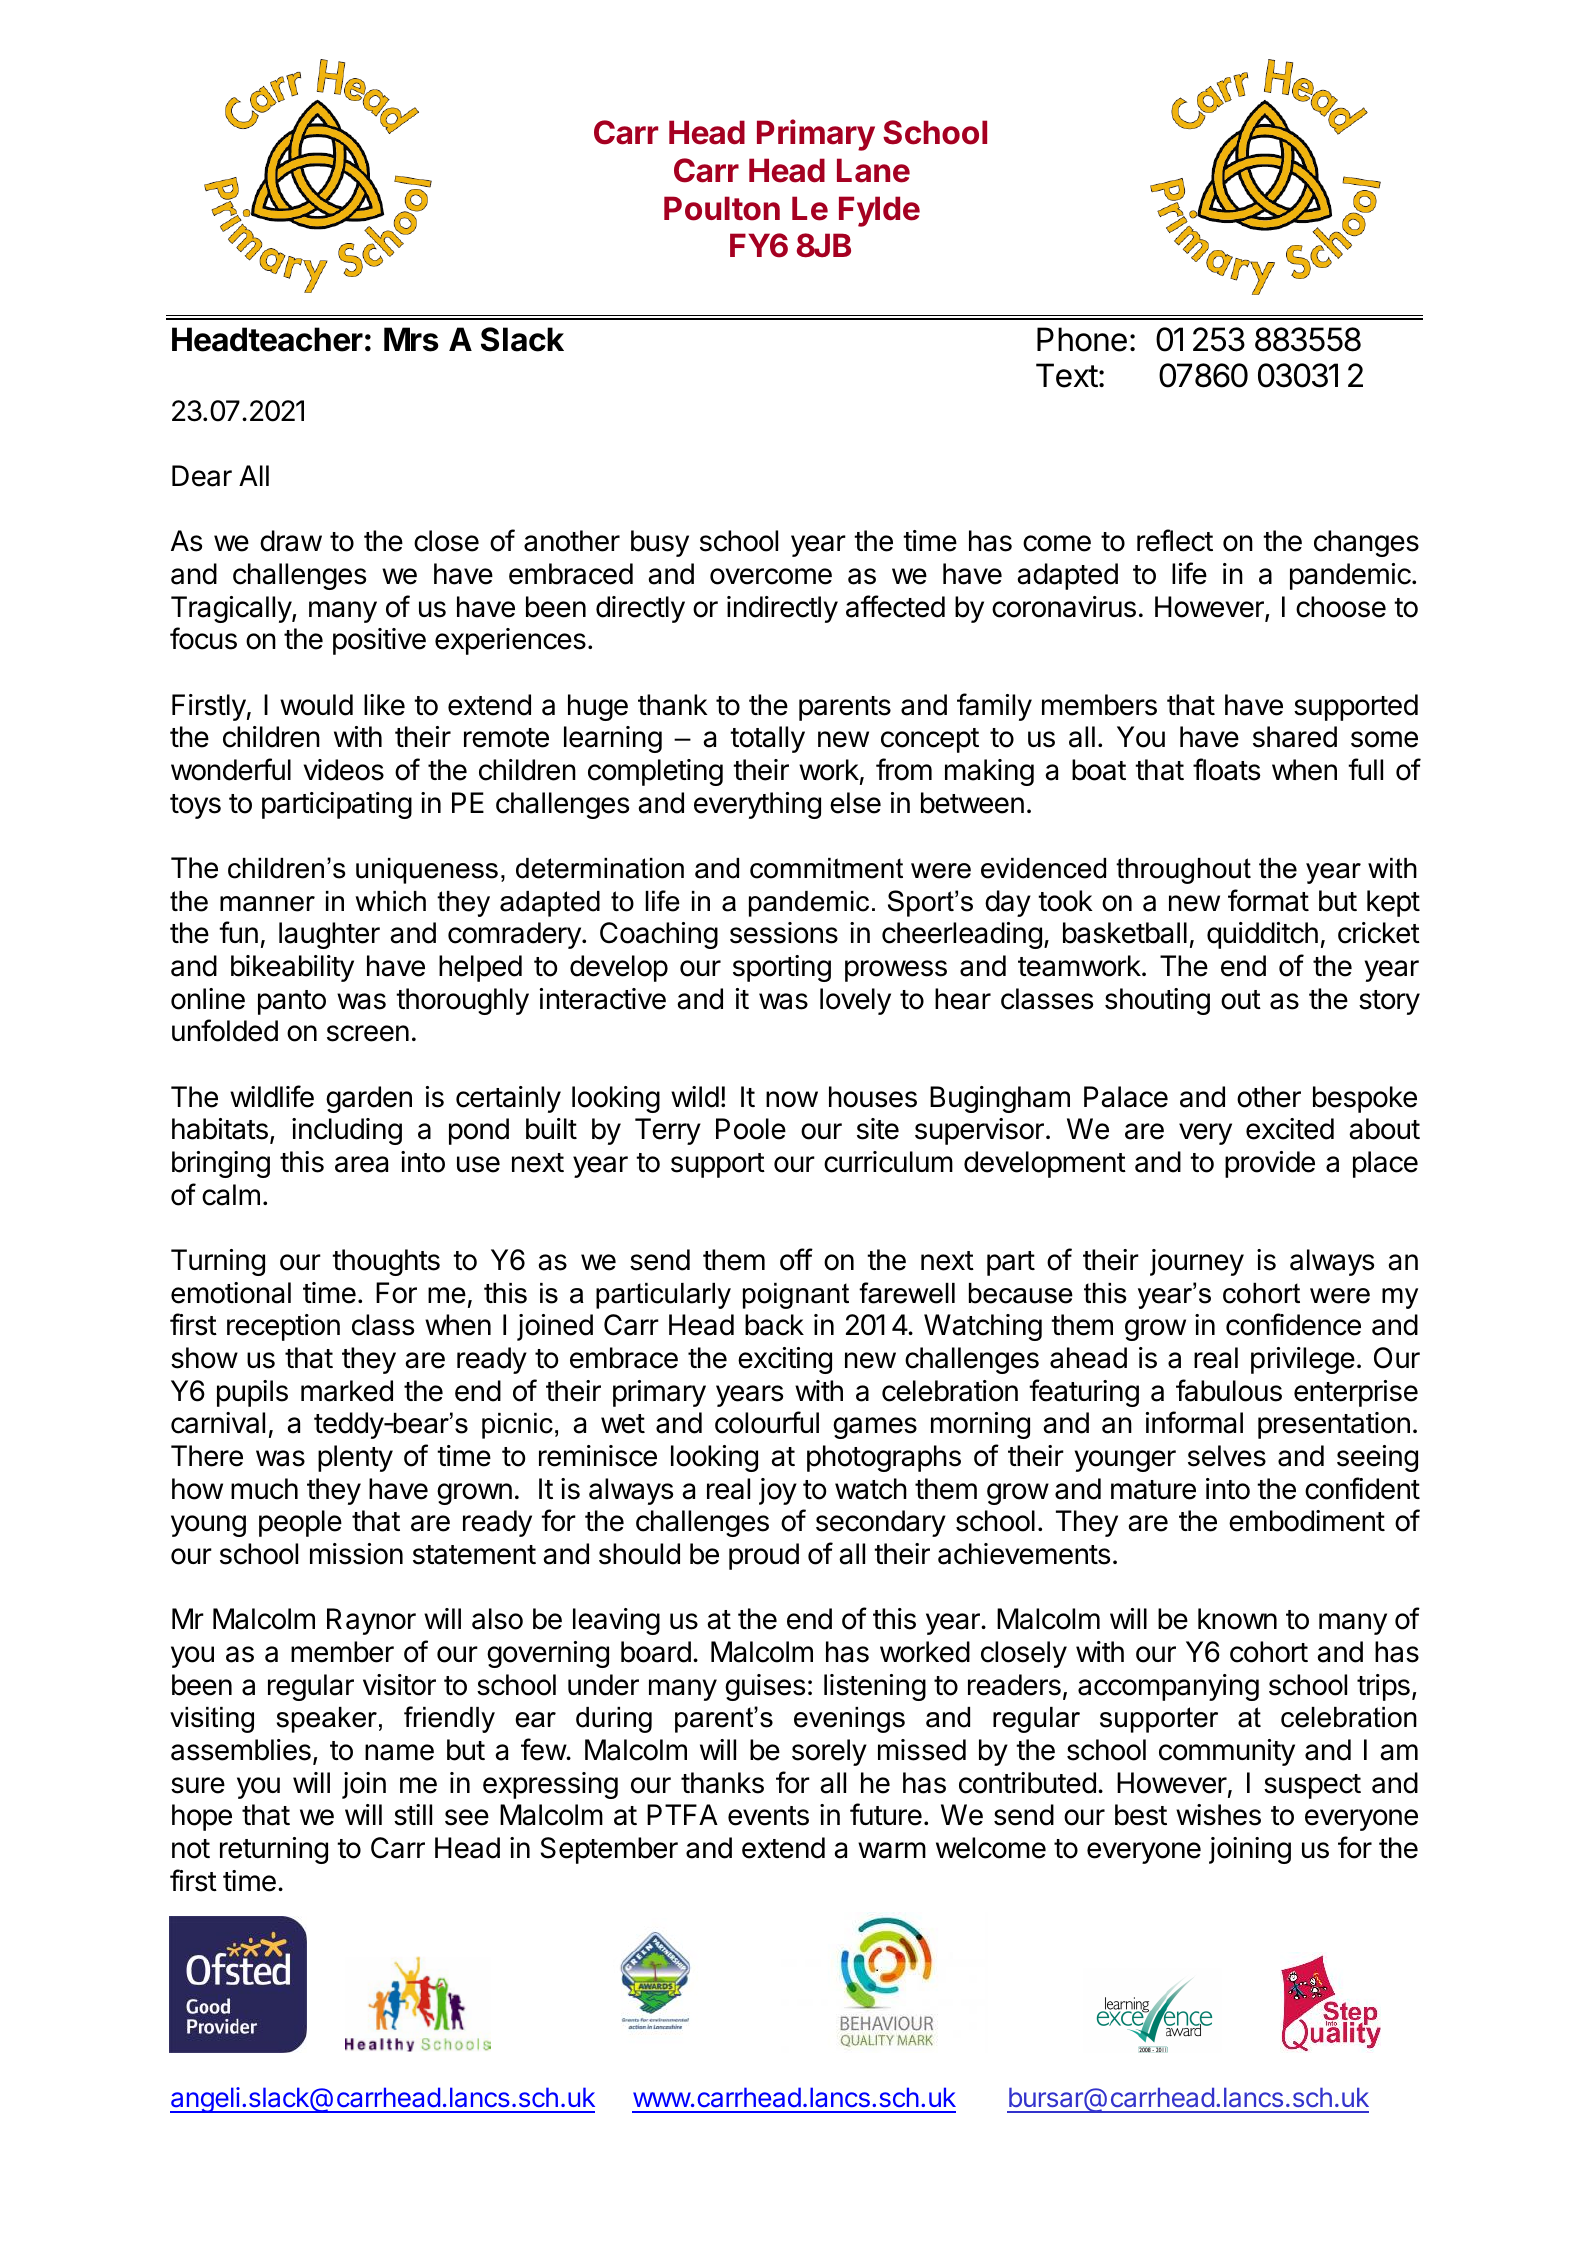 The width and height of the image is (1589, 2246). I want to click on shouting, so click(1157, 1001).
